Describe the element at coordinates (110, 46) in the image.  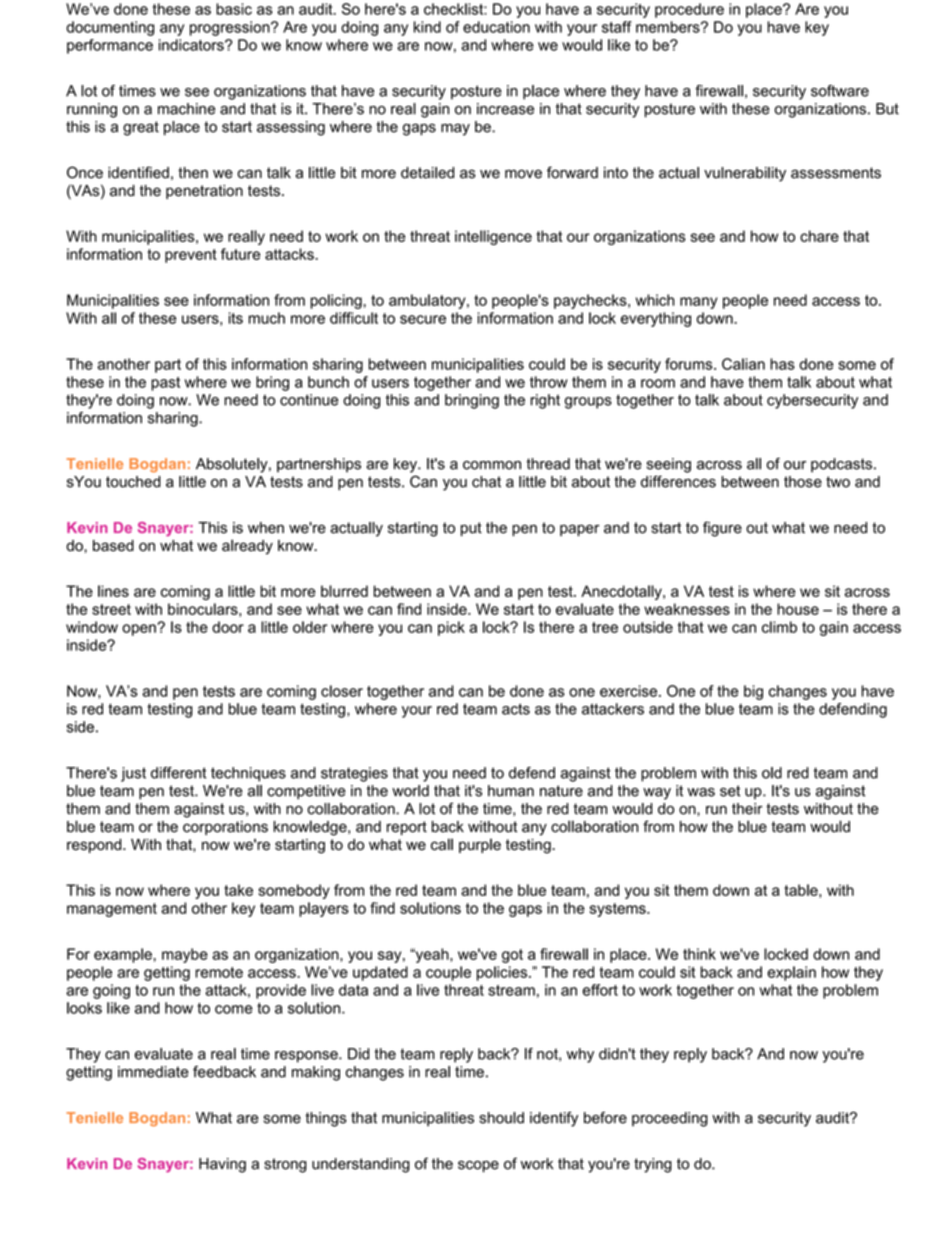
I see `performance` at that location.
